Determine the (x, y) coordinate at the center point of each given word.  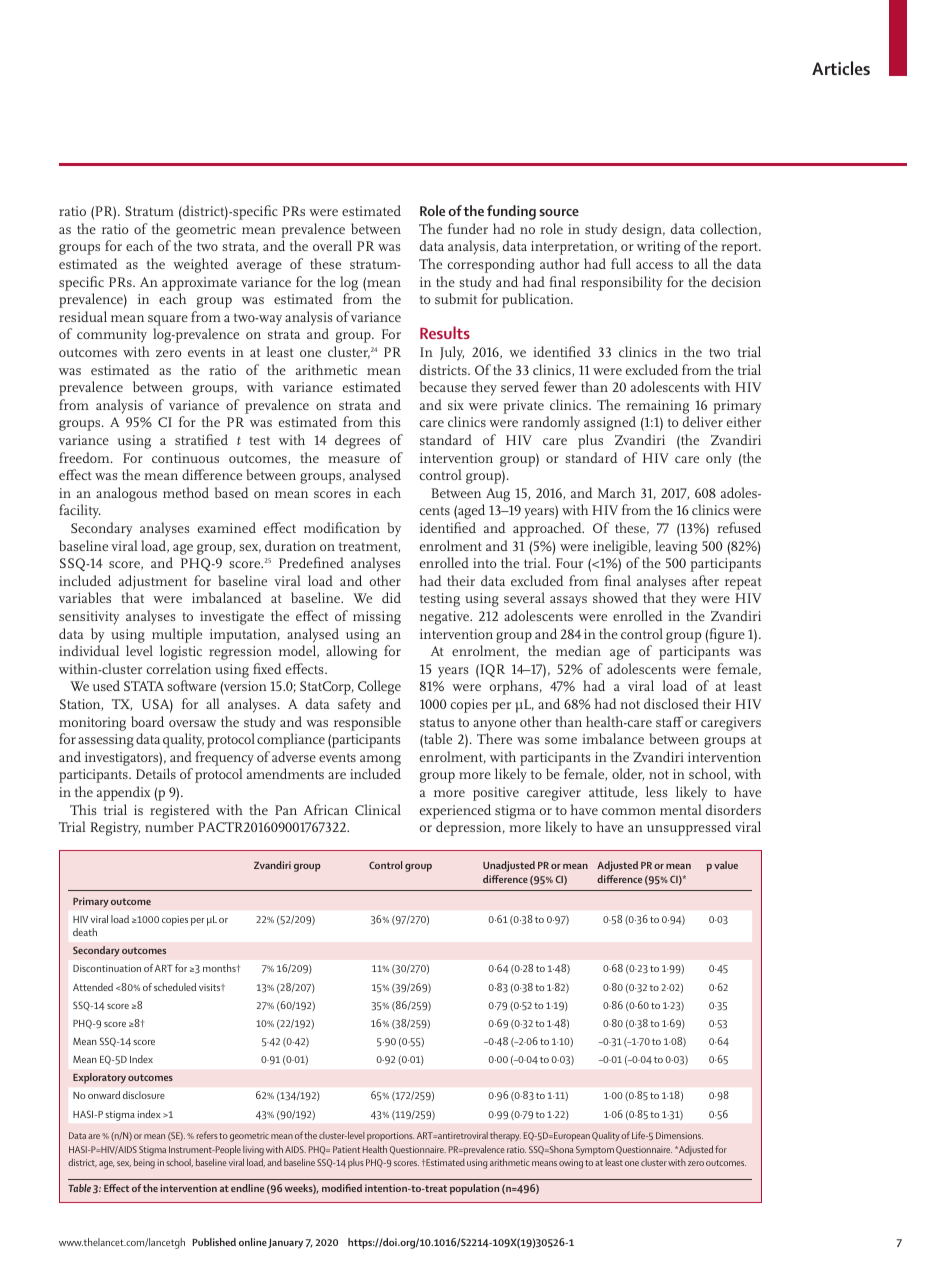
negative (446, 618)
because (443, 386)
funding (511, 212)
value (726, 865)
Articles (841, 68)
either (744, 421)
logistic (181, 652)
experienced (455, 811)
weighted (200, 265)
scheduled (175, 987)
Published (214, 1242)
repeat (743, 583)
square (168, 320)
